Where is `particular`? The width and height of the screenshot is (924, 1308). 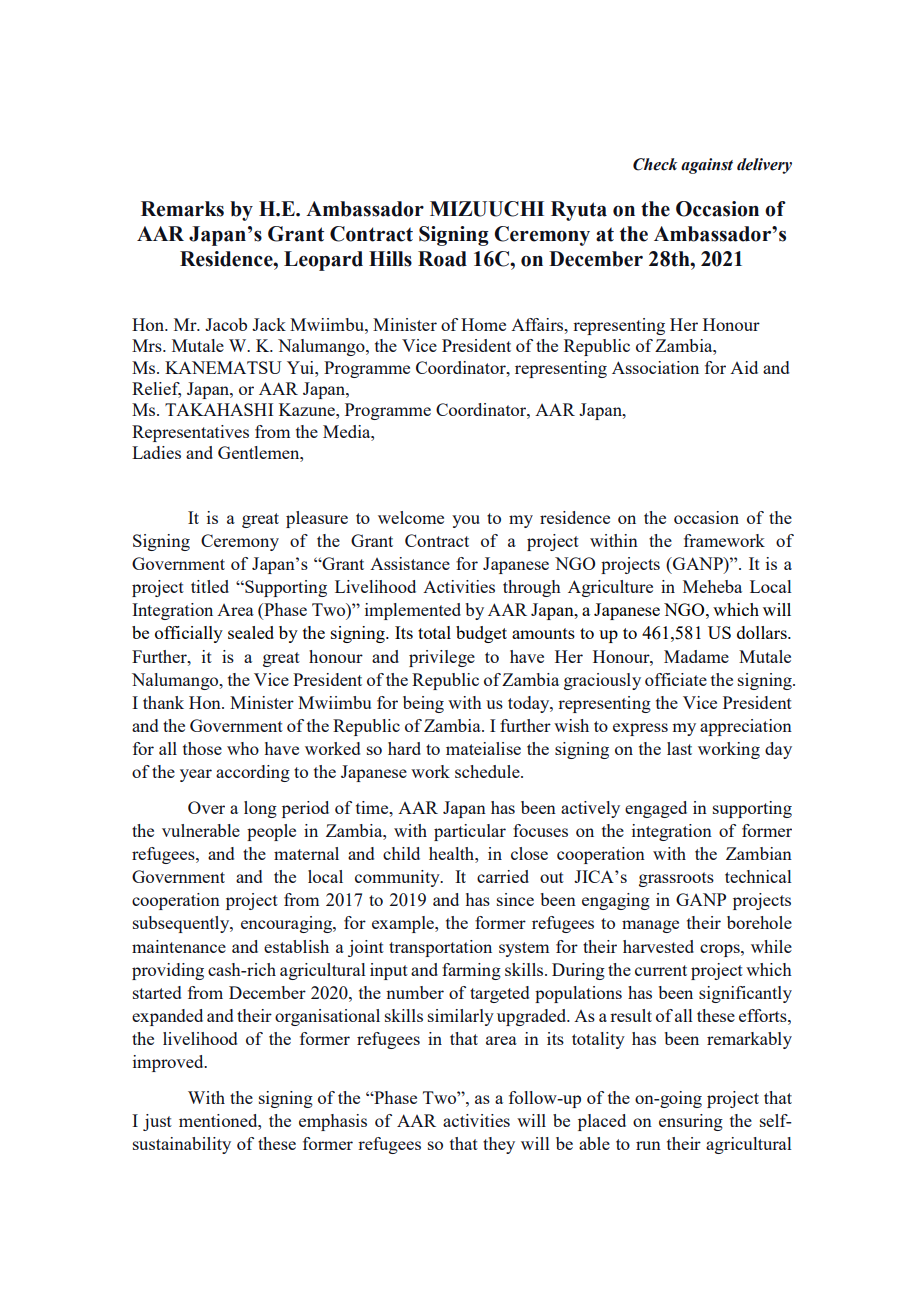 particular is located at coordinates (470, 832).
